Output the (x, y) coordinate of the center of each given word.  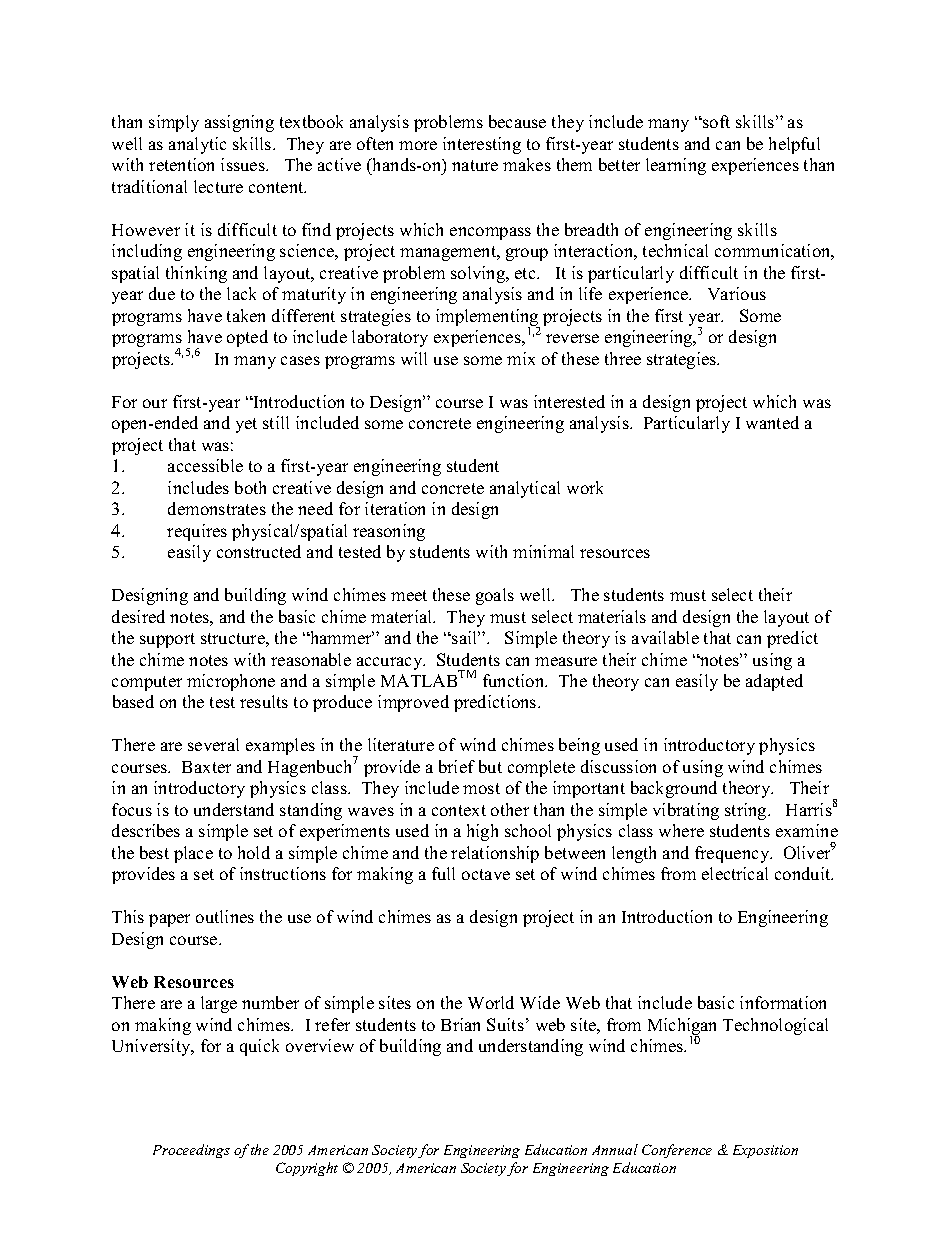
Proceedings (191, 1151)
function (515, 680)
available (665, 637)
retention (181, 164)
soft (715, 121)
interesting (482, 145)
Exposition (765, 1151)
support (167, 640)
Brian (460, 1024)
